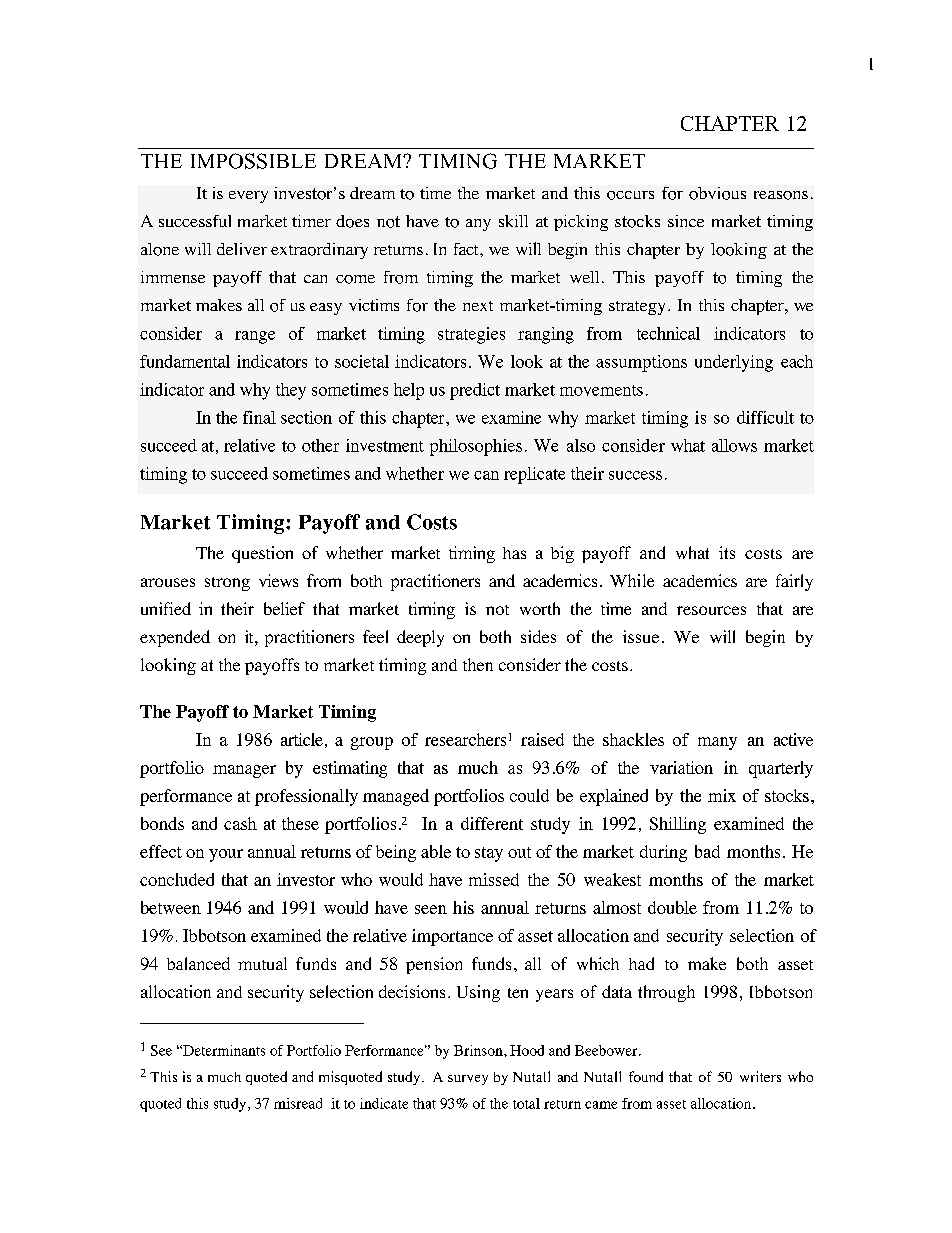  Describe the element at coordinates (298, 1103) in the image. I see `misread` at that location.
